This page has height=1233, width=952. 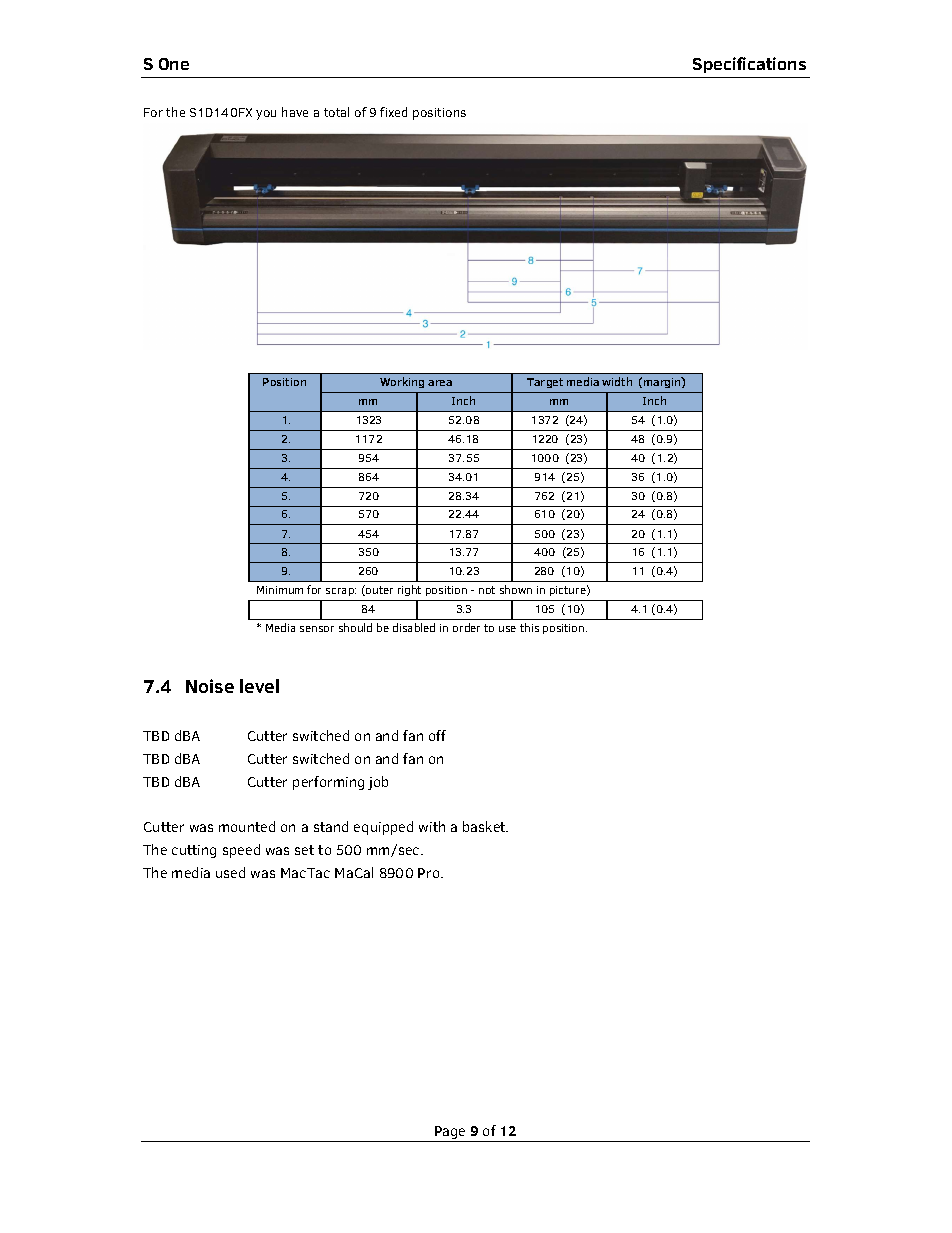 What do you see at coordinates (280, 590) in the page?
I see `Minimum` at bounding box center [280, 590].
